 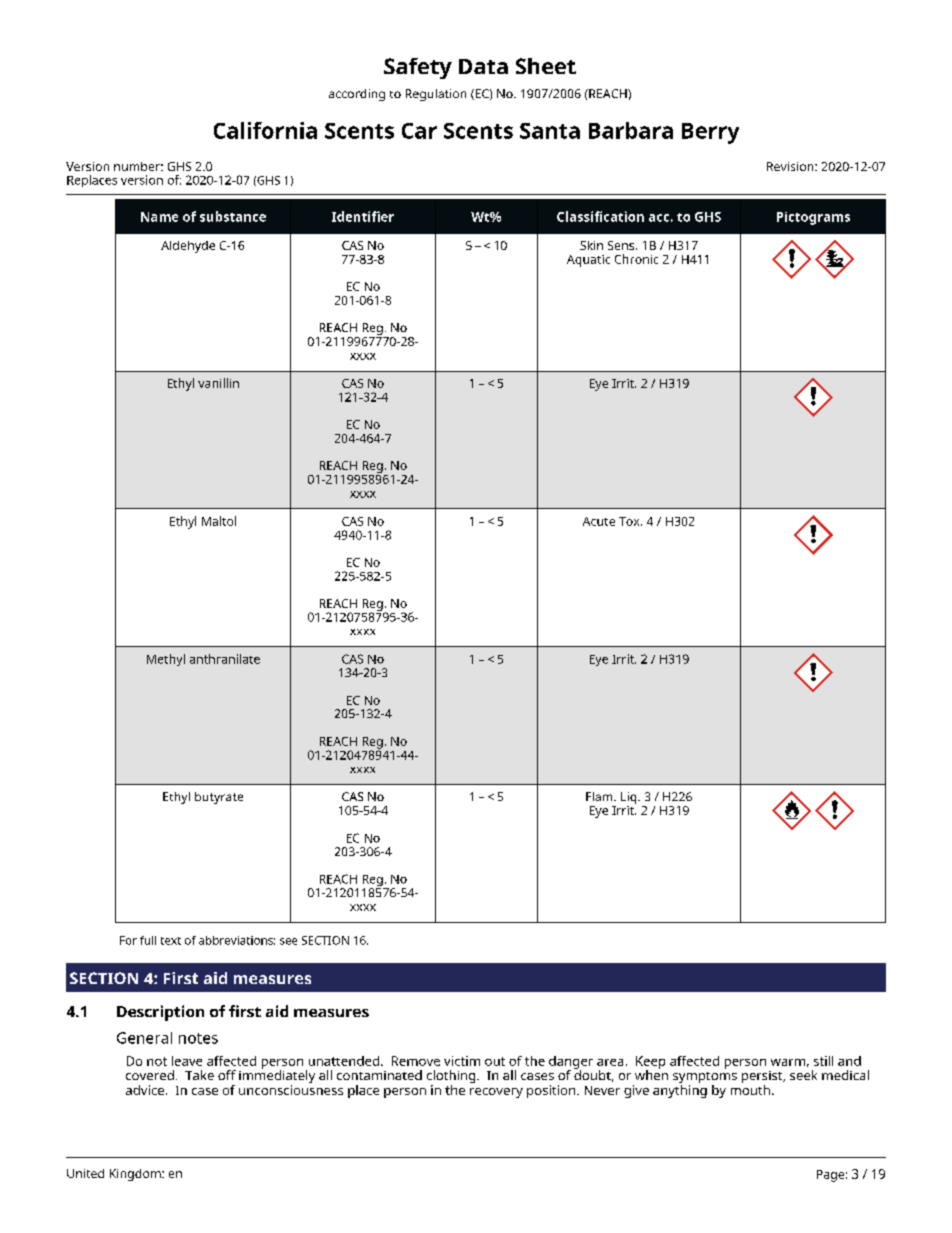 What do you see at coordinates (710, 133) in the screenshot?
I see `Berry` at bounding box center [710, 133].
